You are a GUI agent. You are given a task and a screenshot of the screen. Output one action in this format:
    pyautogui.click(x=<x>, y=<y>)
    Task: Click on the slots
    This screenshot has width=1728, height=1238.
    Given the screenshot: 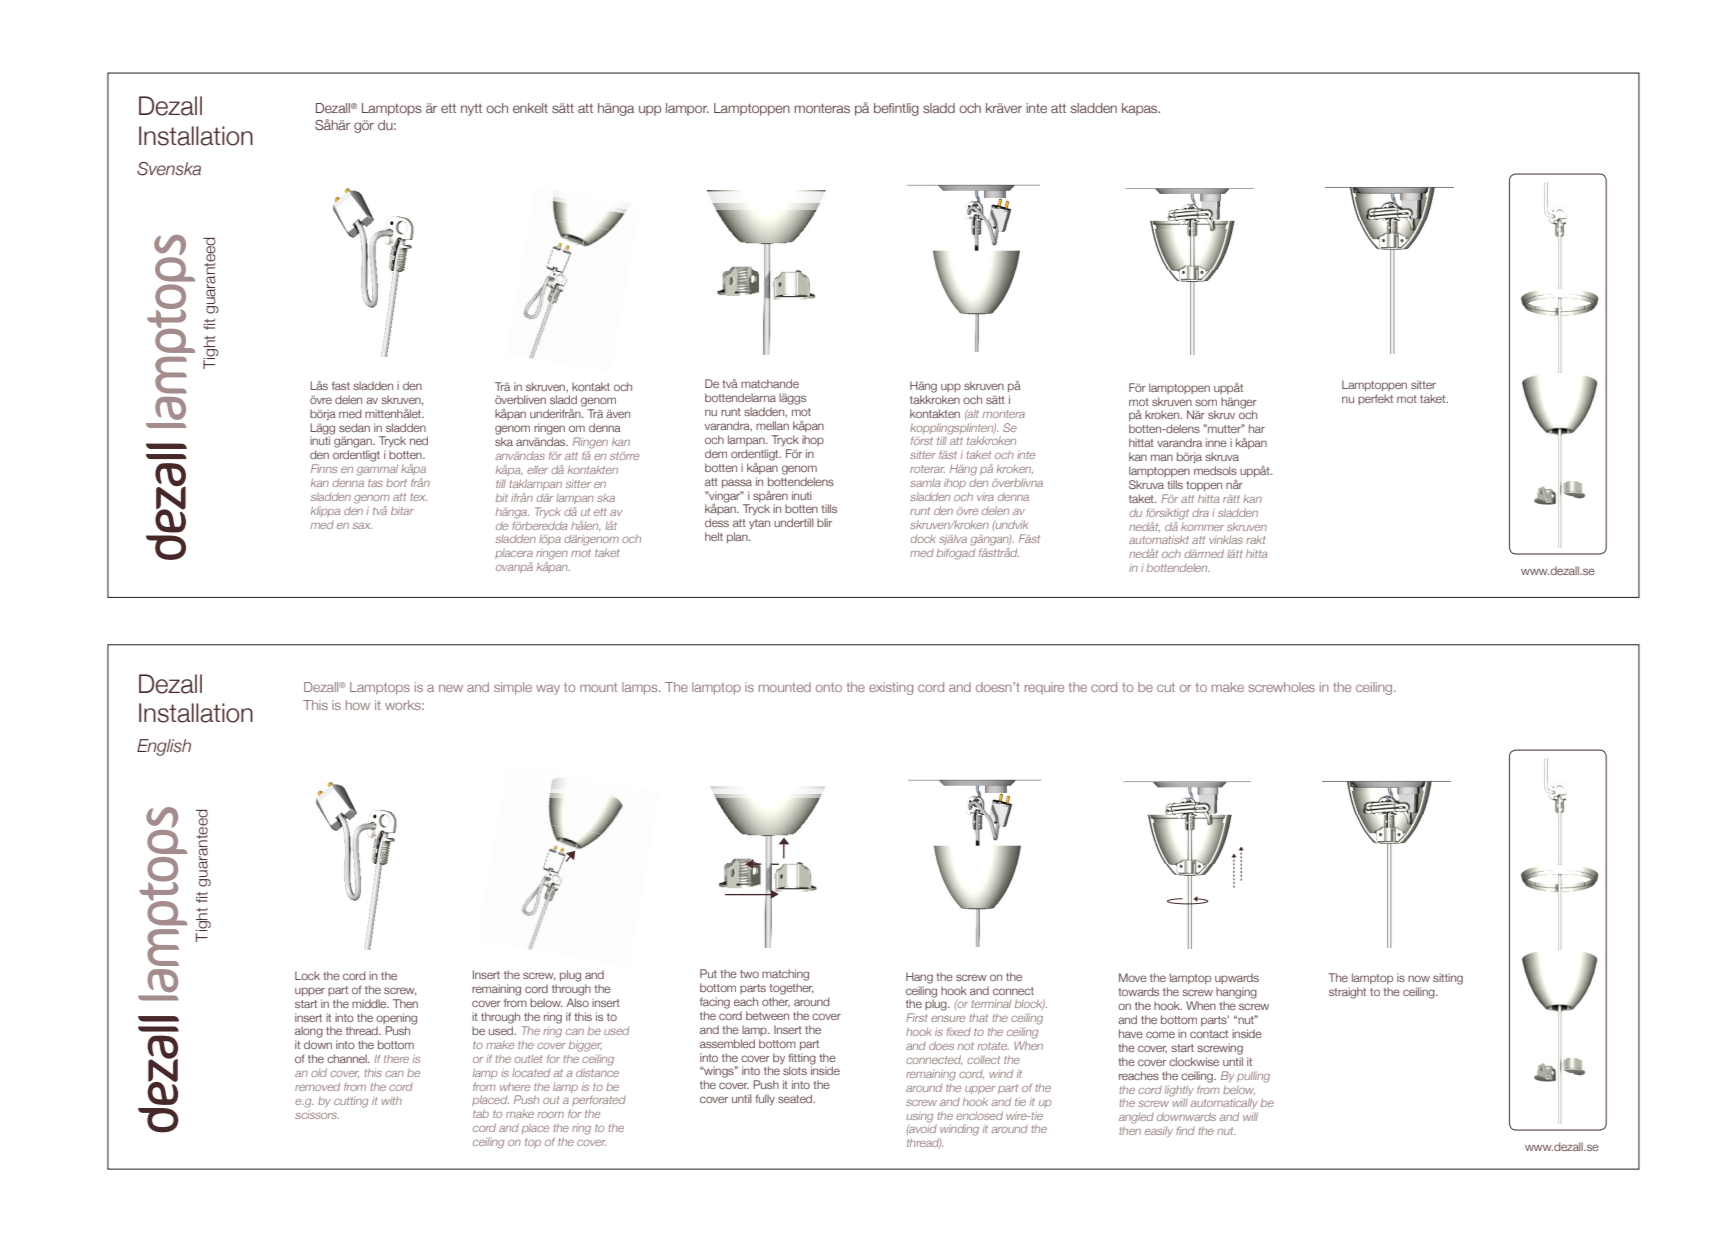 What is the action you would take?
    pyautogui.click(x=795, y=1070)
